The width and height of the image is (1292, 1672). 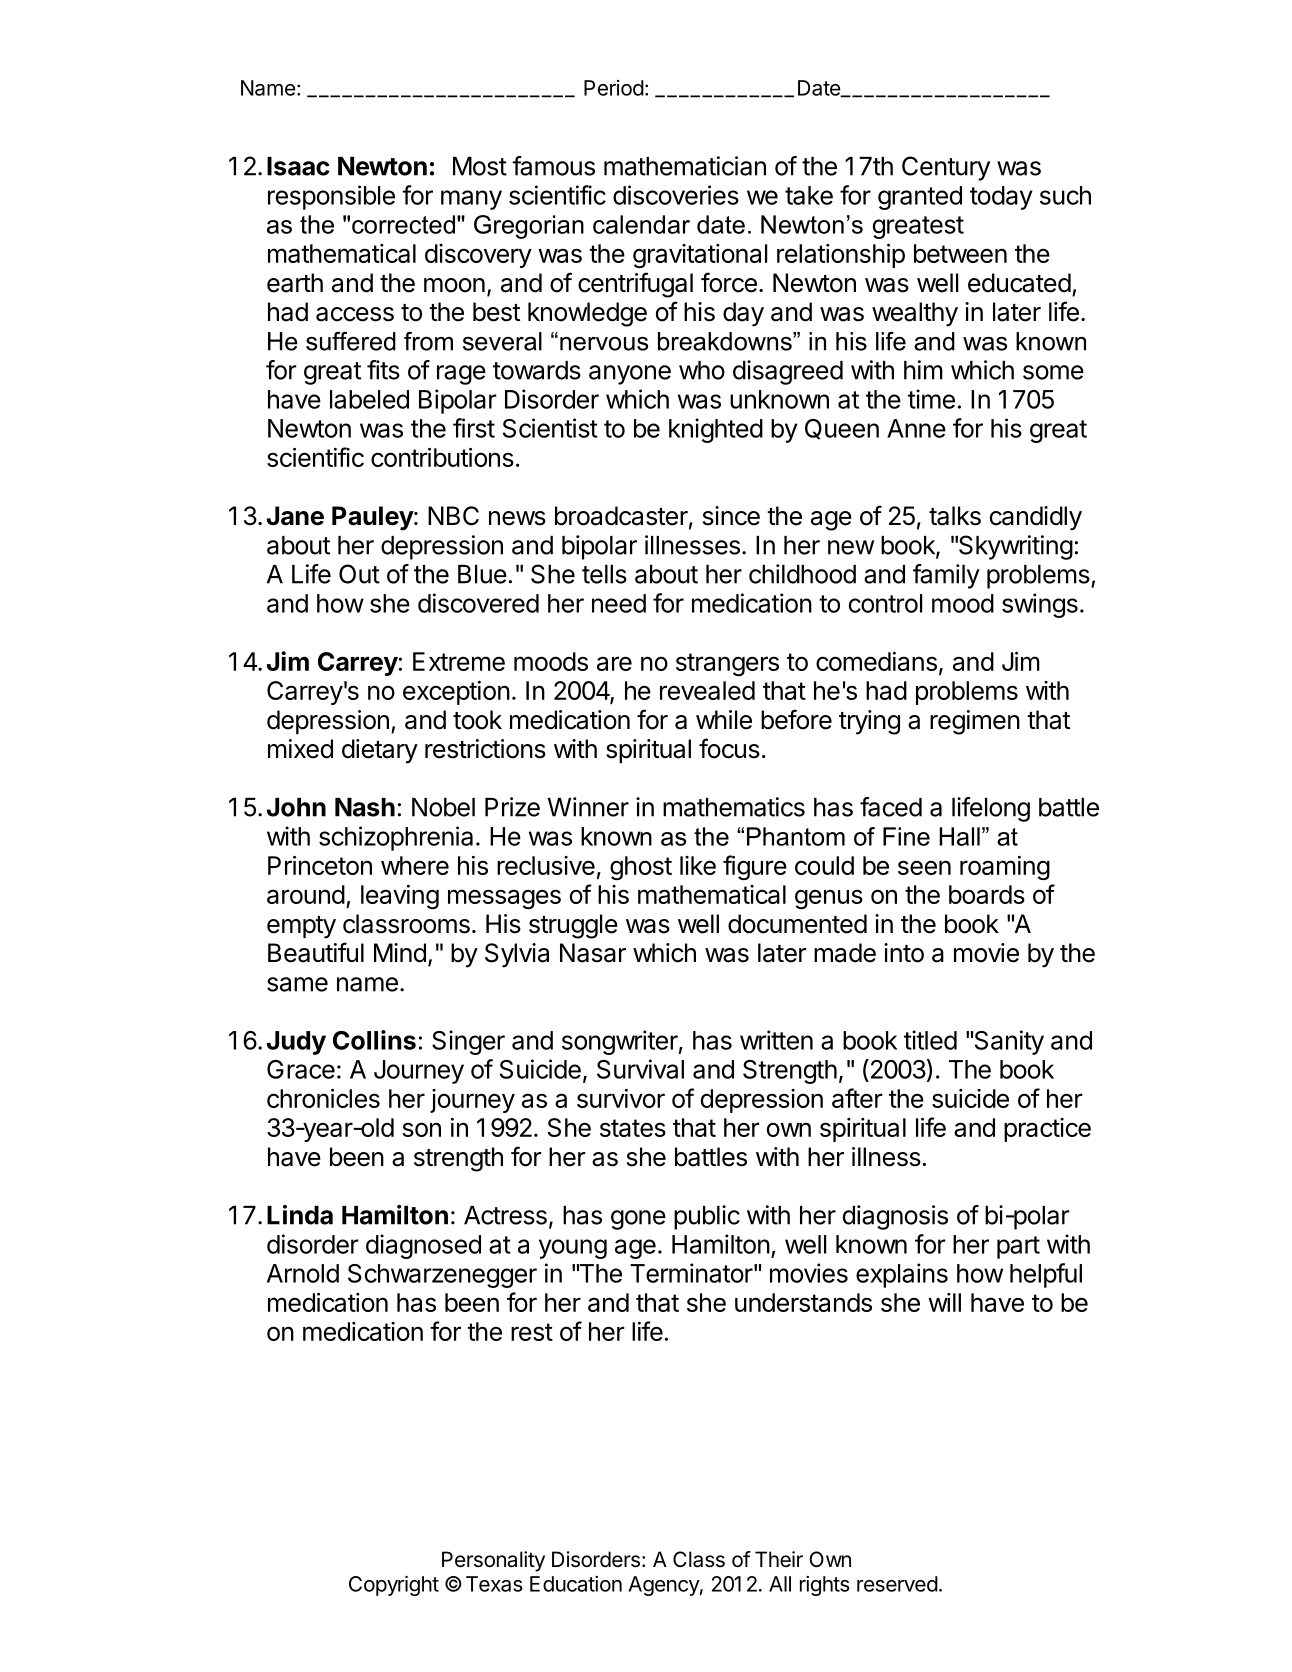 What do you see at coordinates (946, 576) in the image?
I see `family` at bounding box center [946, 576].
